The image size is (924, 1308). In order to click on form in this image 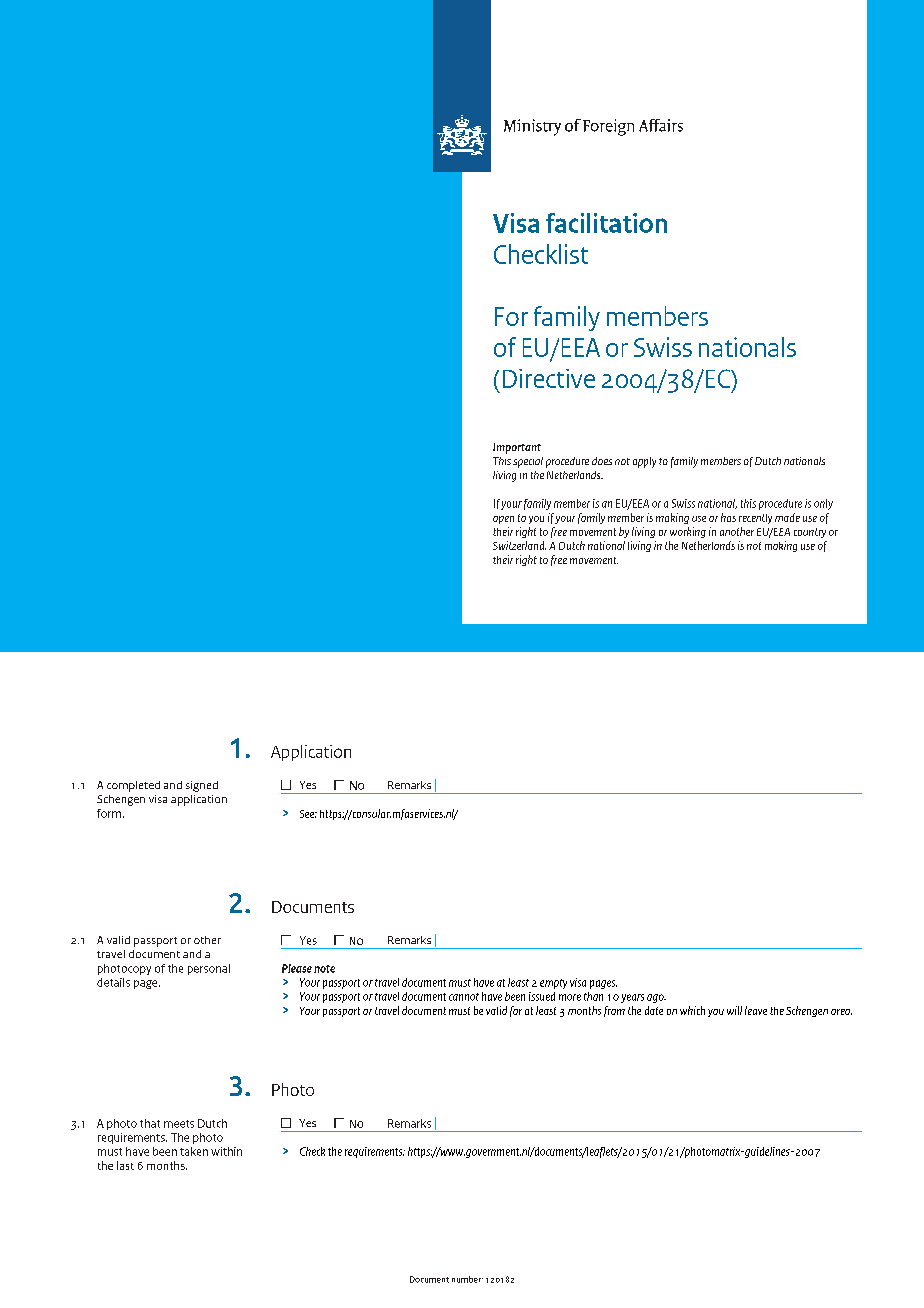, I will do `click(109, 813)`.
